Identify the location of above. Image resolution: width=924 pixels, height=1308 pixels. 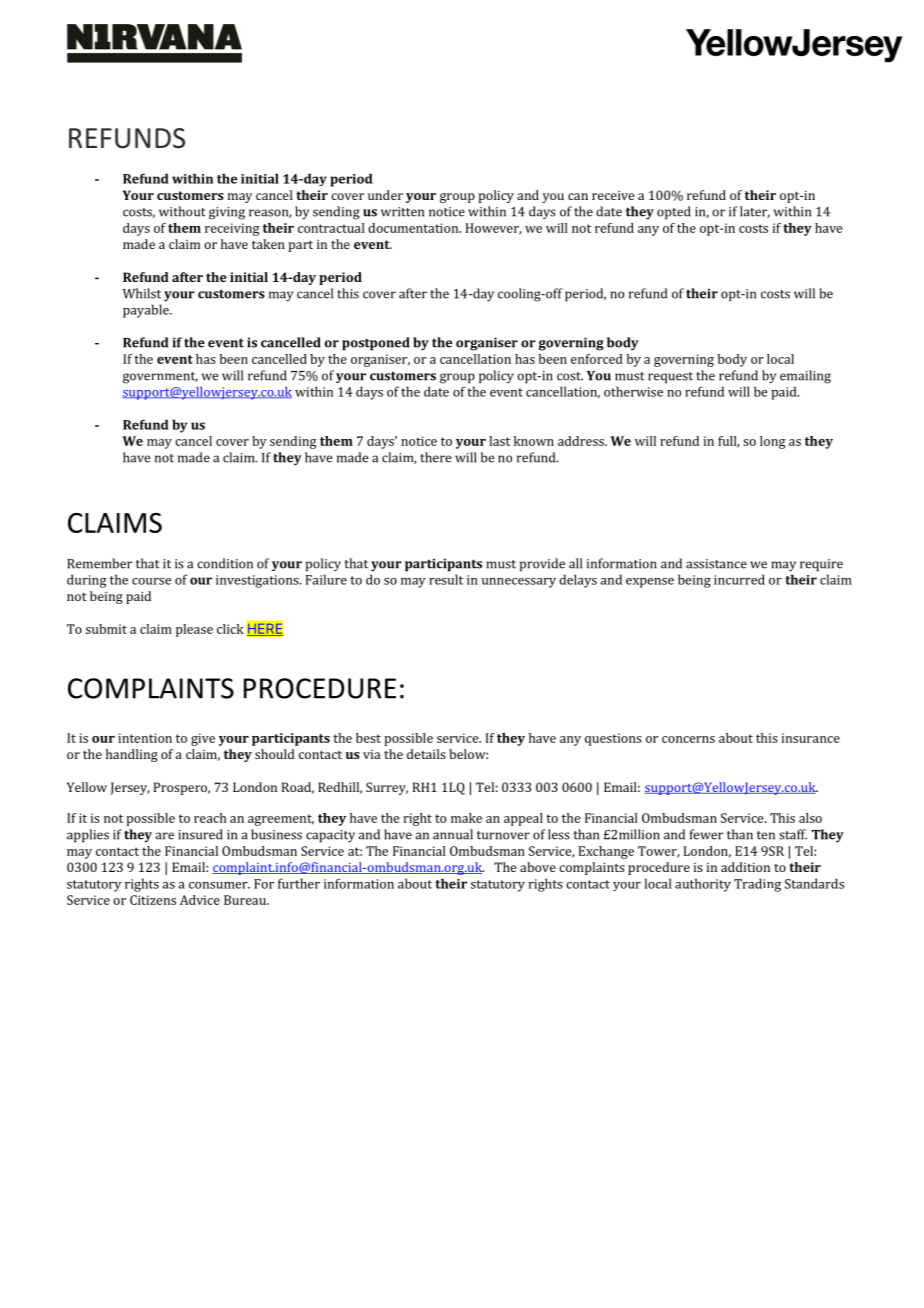
(538, 867).
